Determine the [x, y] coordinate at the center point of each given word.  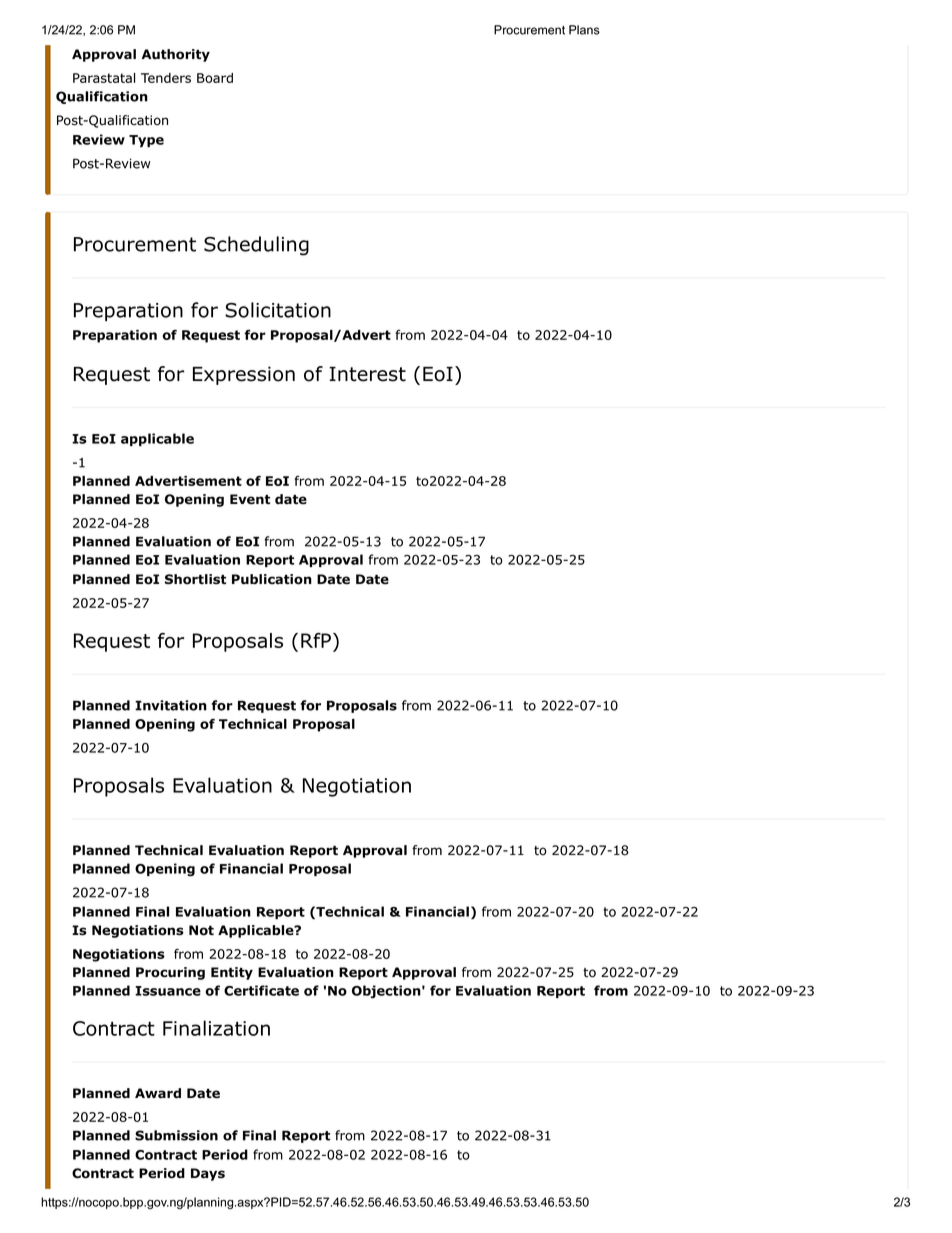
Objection [386, 991]
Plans [584, 30]
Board [215, 78]
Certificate [261, 990]
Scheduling [256, 246]
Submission [176, 1135]
